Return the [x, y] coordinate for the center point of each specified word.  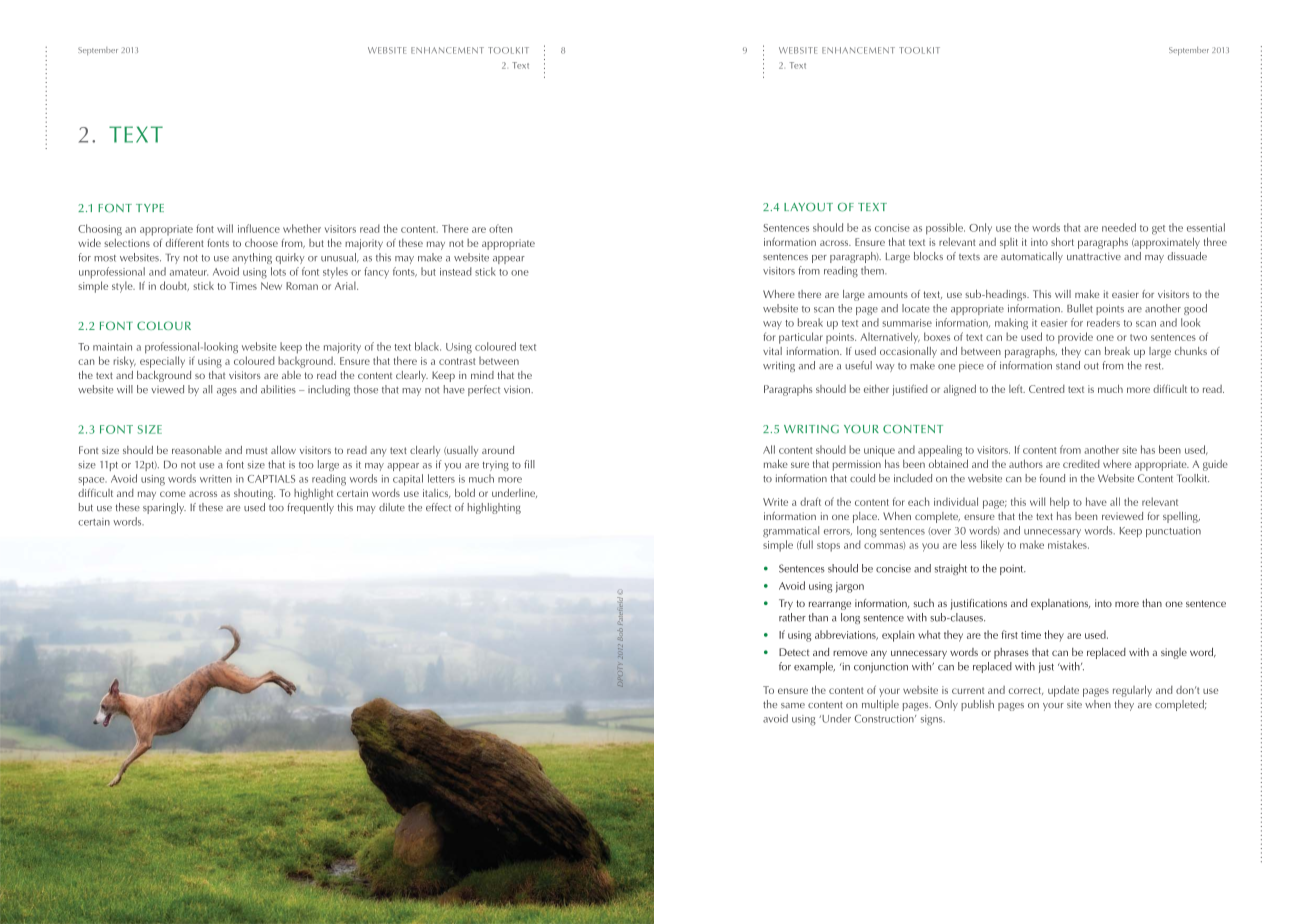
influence [259, 228]
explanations [1060, 604]
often [501, 228]
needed [1119, 227]
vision [518, 389]
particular [801, 338]
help [1059, 503]
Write [775, 502]
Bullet [1080, 308]
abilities [278, 389]
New [271, 286]
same [793, 705]
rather [792, 617]
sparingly [164, 508]
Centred [1047, 389]
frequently [310, 508]
